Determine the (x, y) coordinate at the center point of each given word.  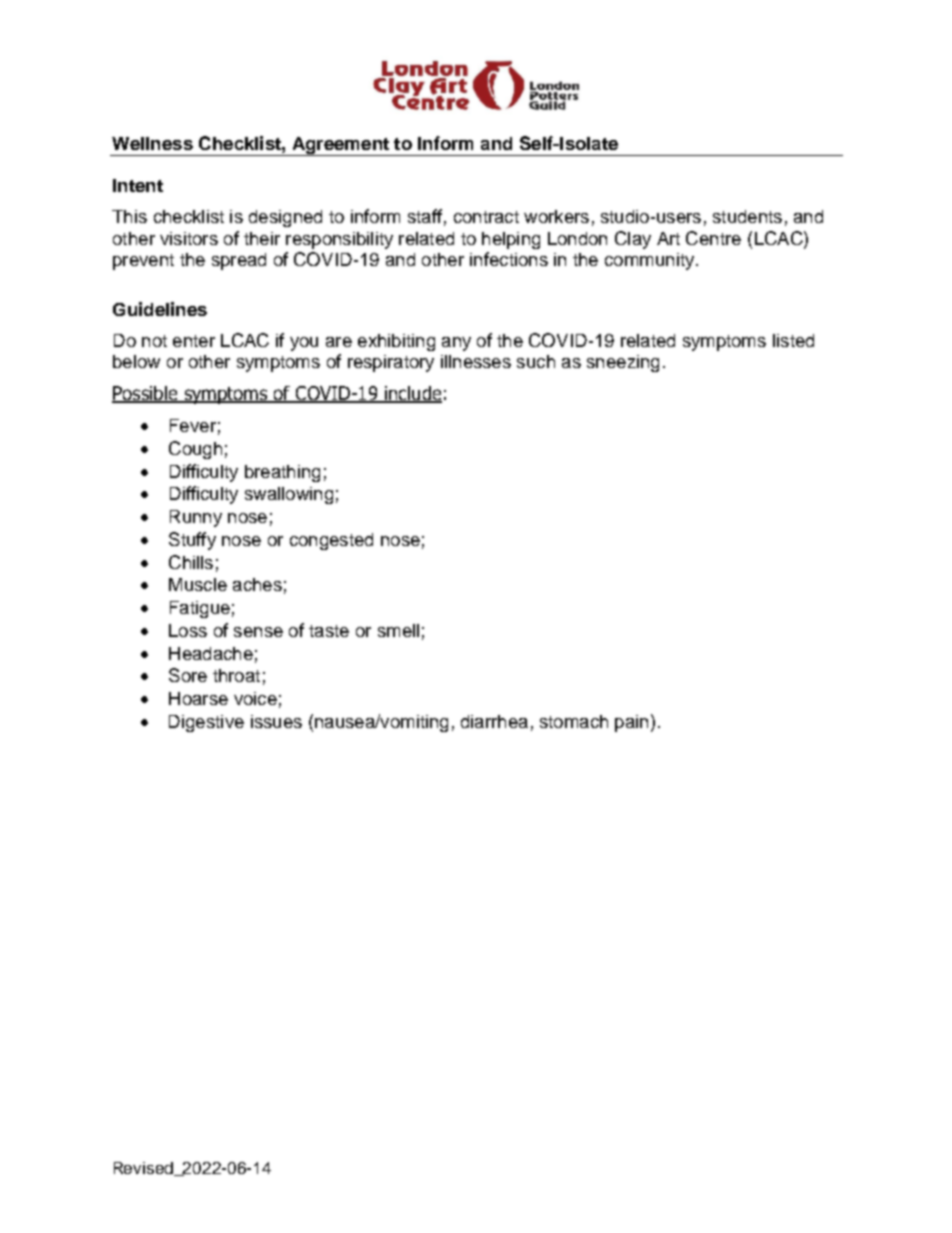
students (747, 216)
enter (194, 341)
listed (793, 340)
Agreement (340, 146)
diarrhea (494, 721)
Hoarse (198, 698)
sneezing (623, 363)
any (456, 344)
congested (331, 541)
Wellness (152, 143)
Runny (196, 518)
